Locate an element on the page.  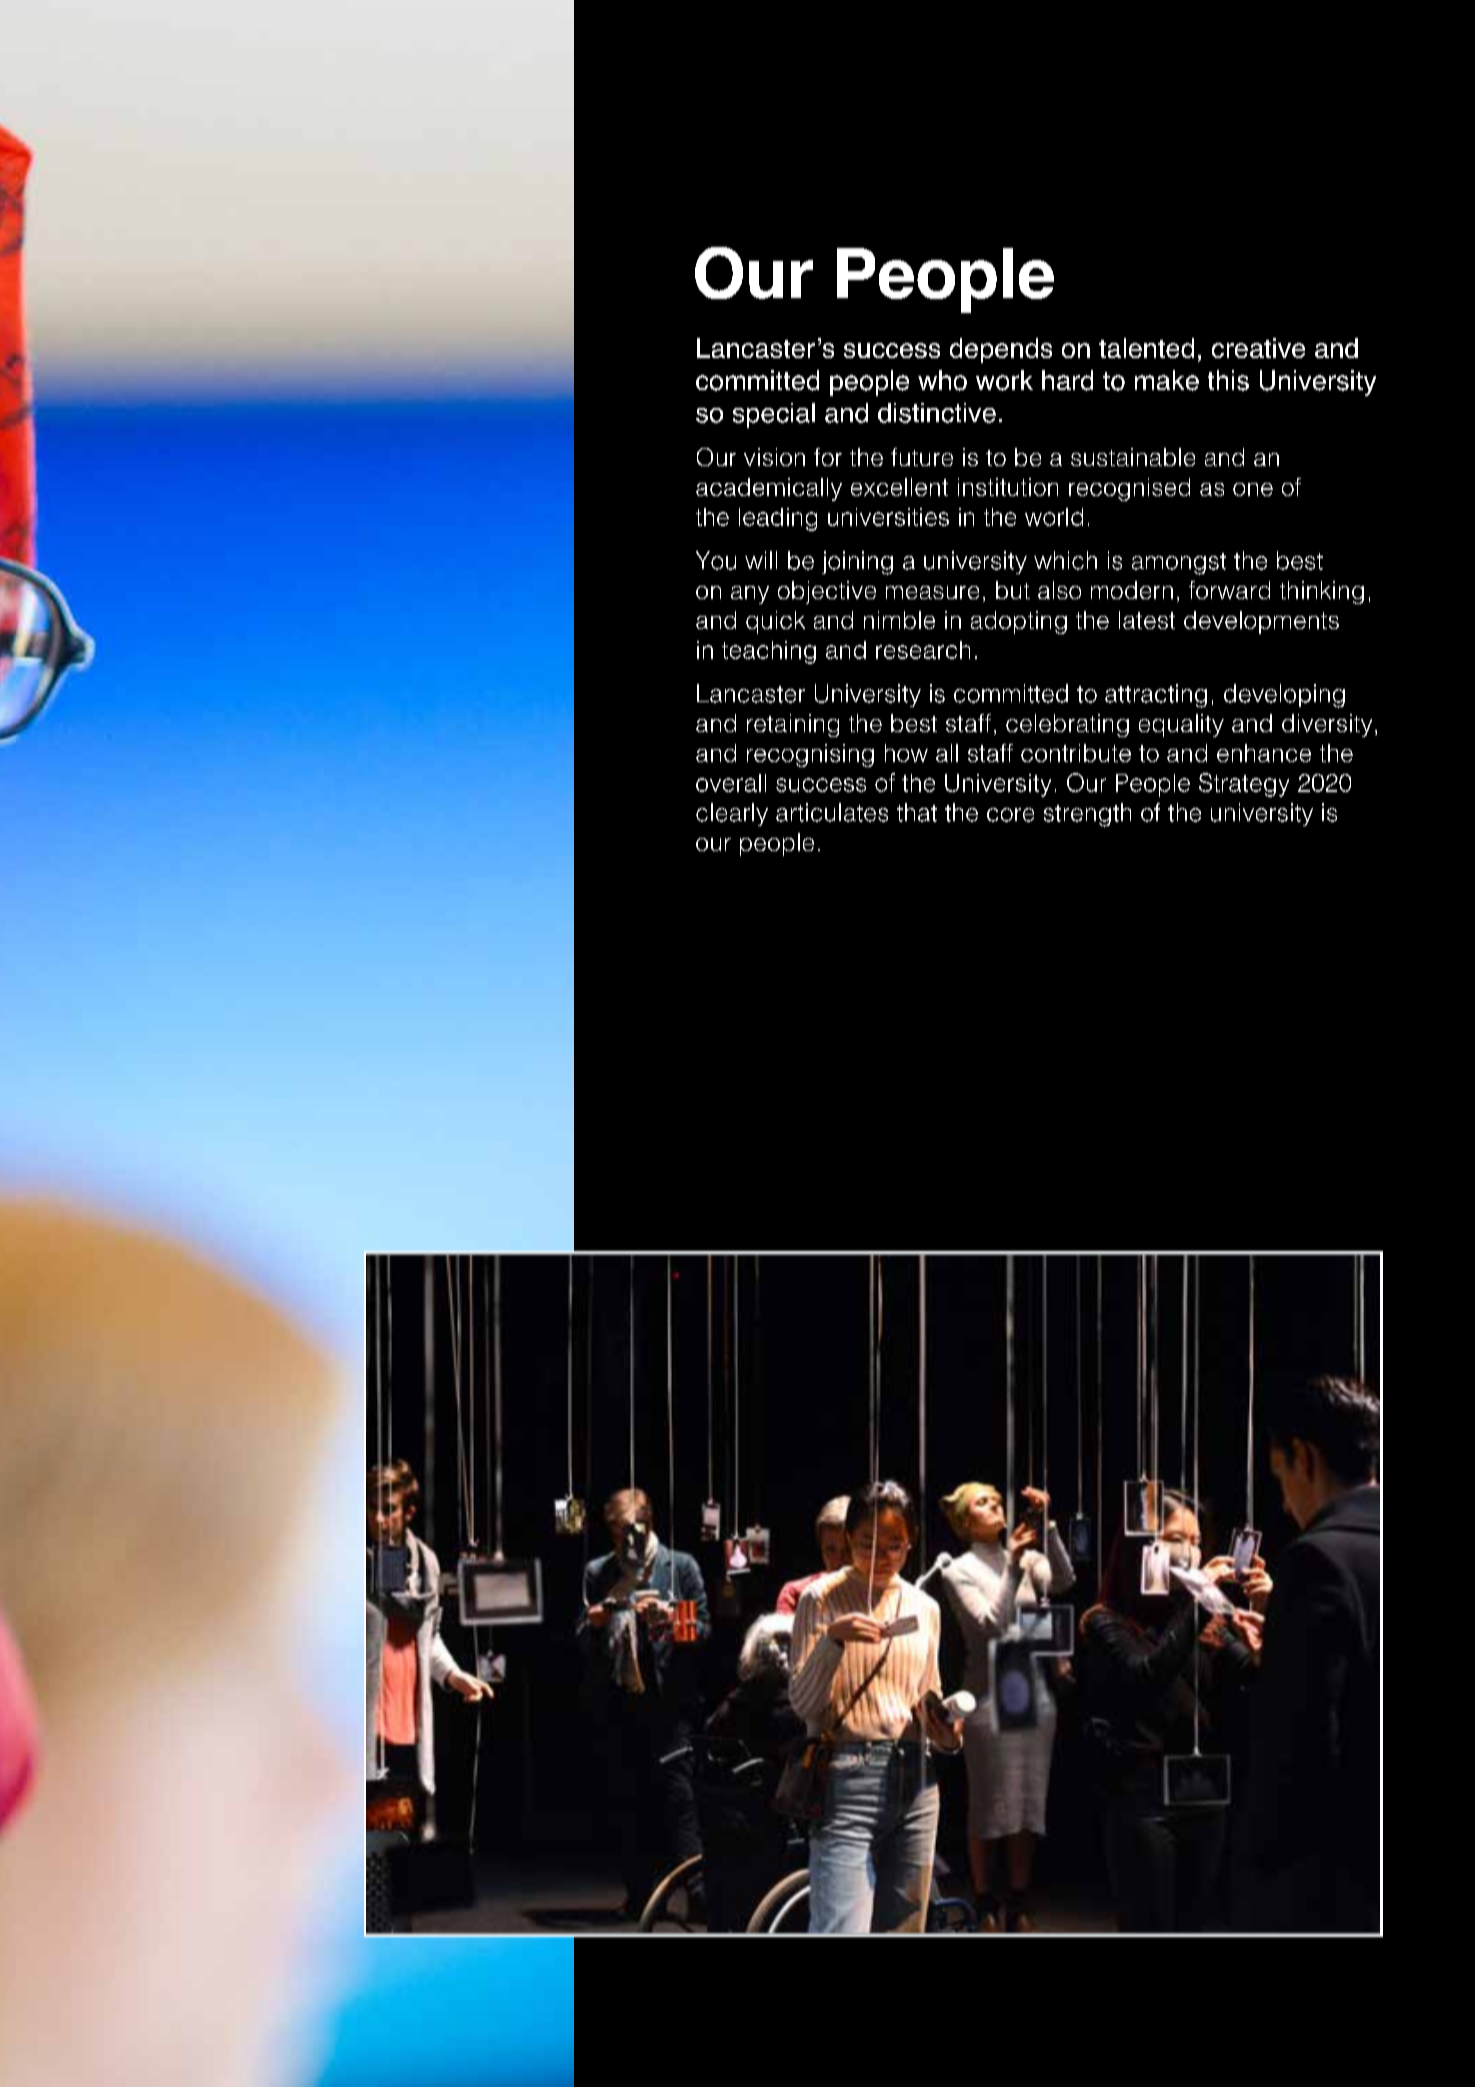
developing is located at coordinates (1284, 696).
